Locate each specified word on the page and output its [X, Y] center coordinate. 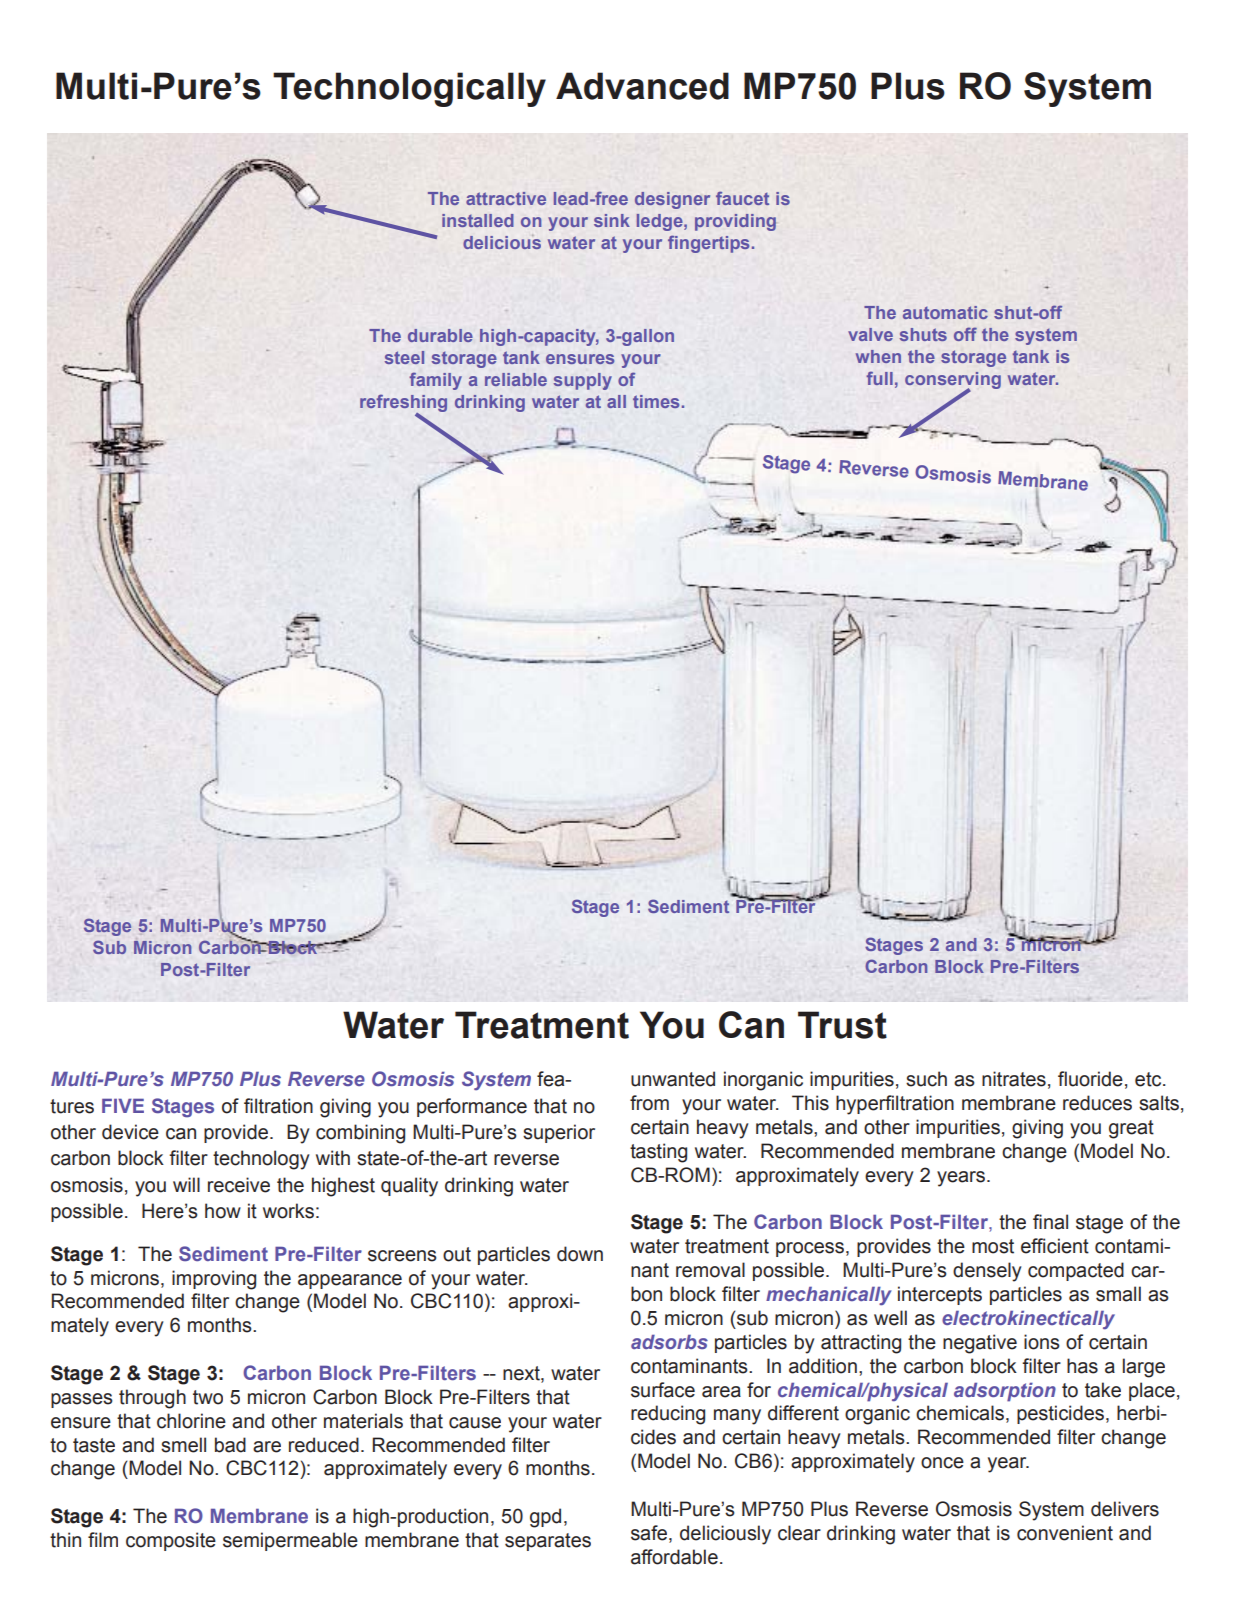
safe [650, 1533]
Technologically [409, 89]
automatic [945, 312]
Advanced [642, 86]
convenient [1065, 1533]
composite [171, 1541]
